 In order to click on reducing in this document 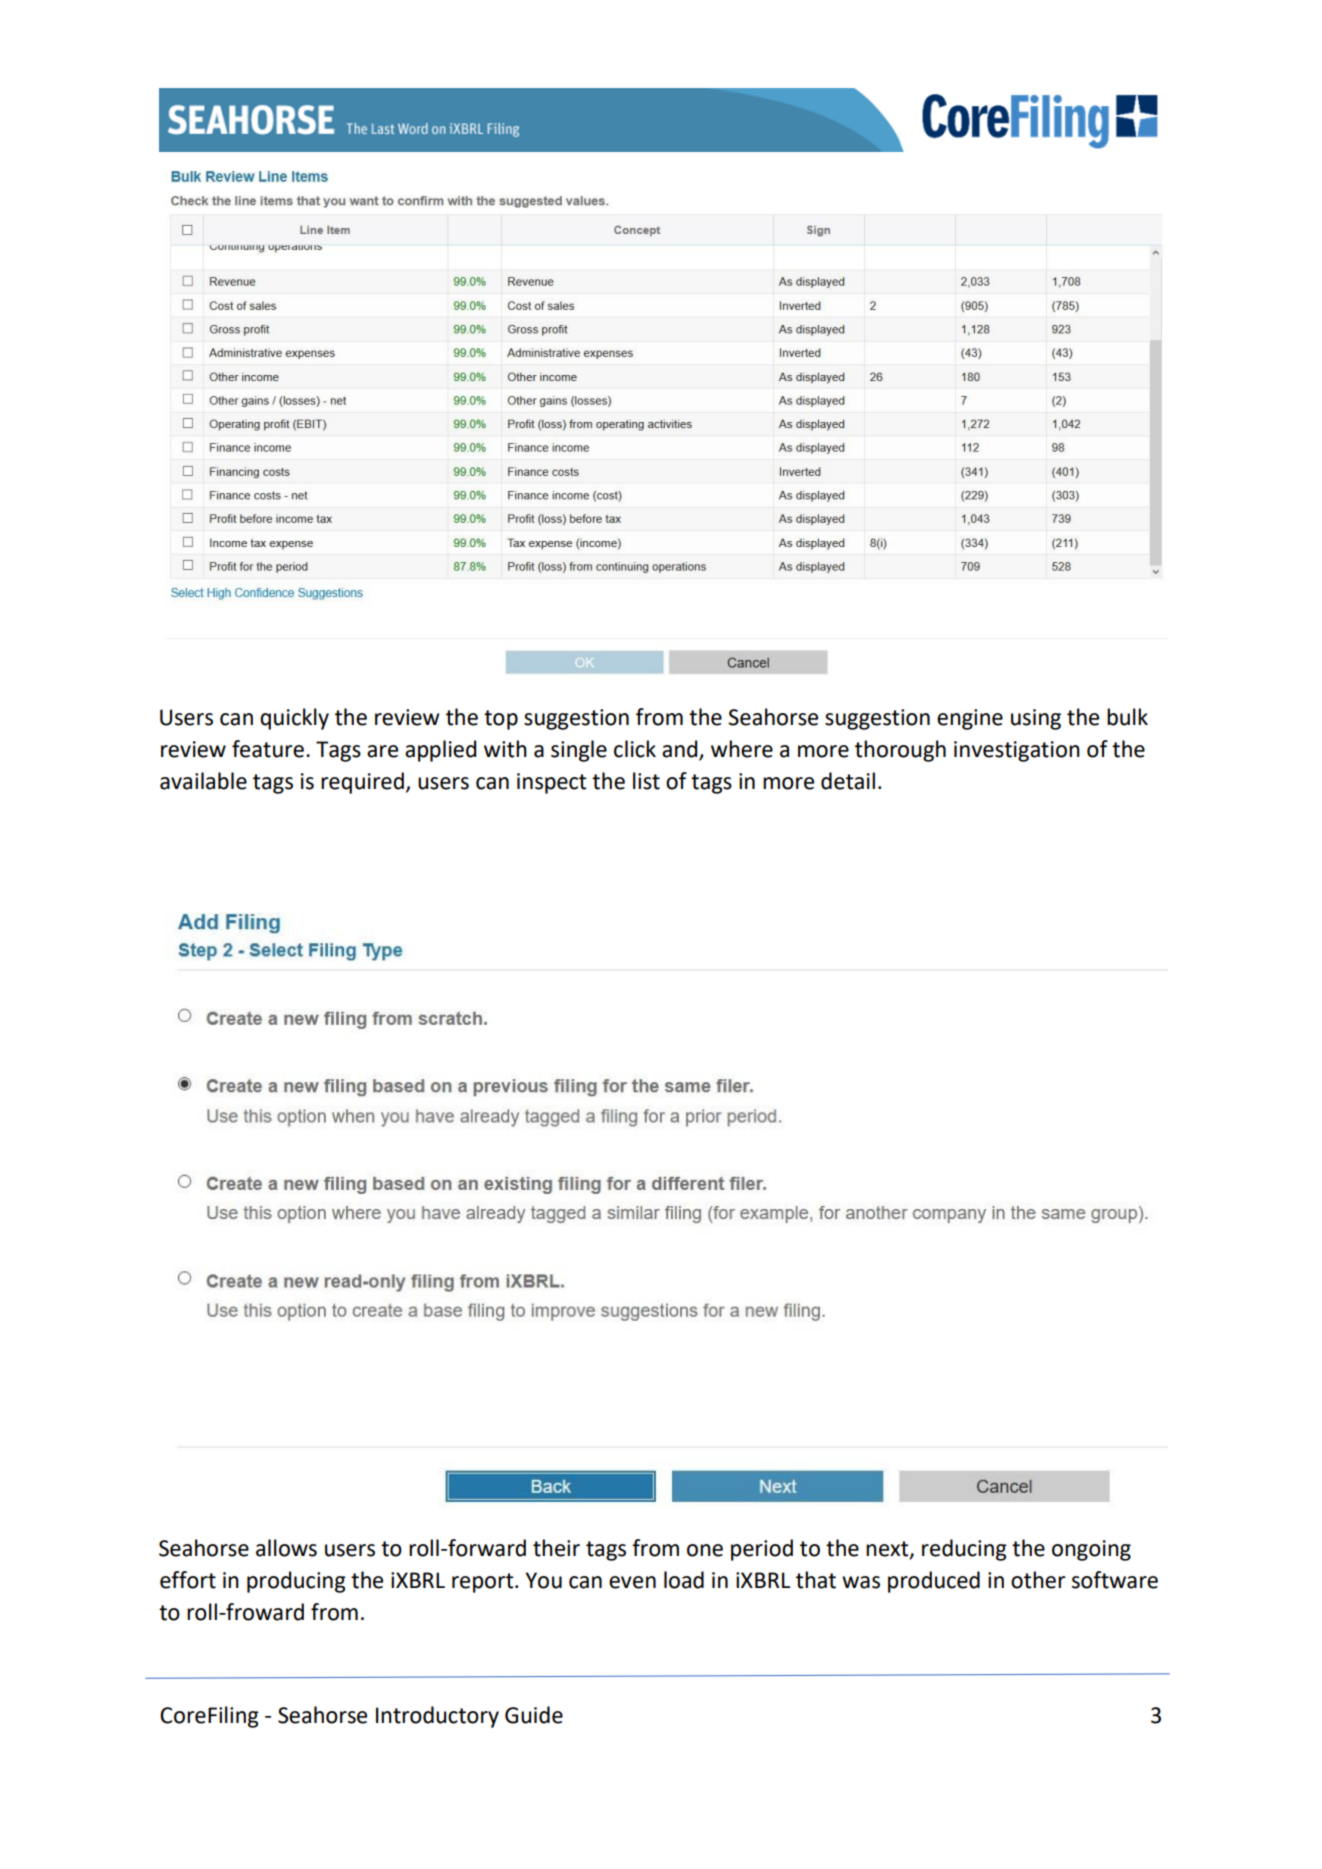, I will do `click(964, 1550)`.
